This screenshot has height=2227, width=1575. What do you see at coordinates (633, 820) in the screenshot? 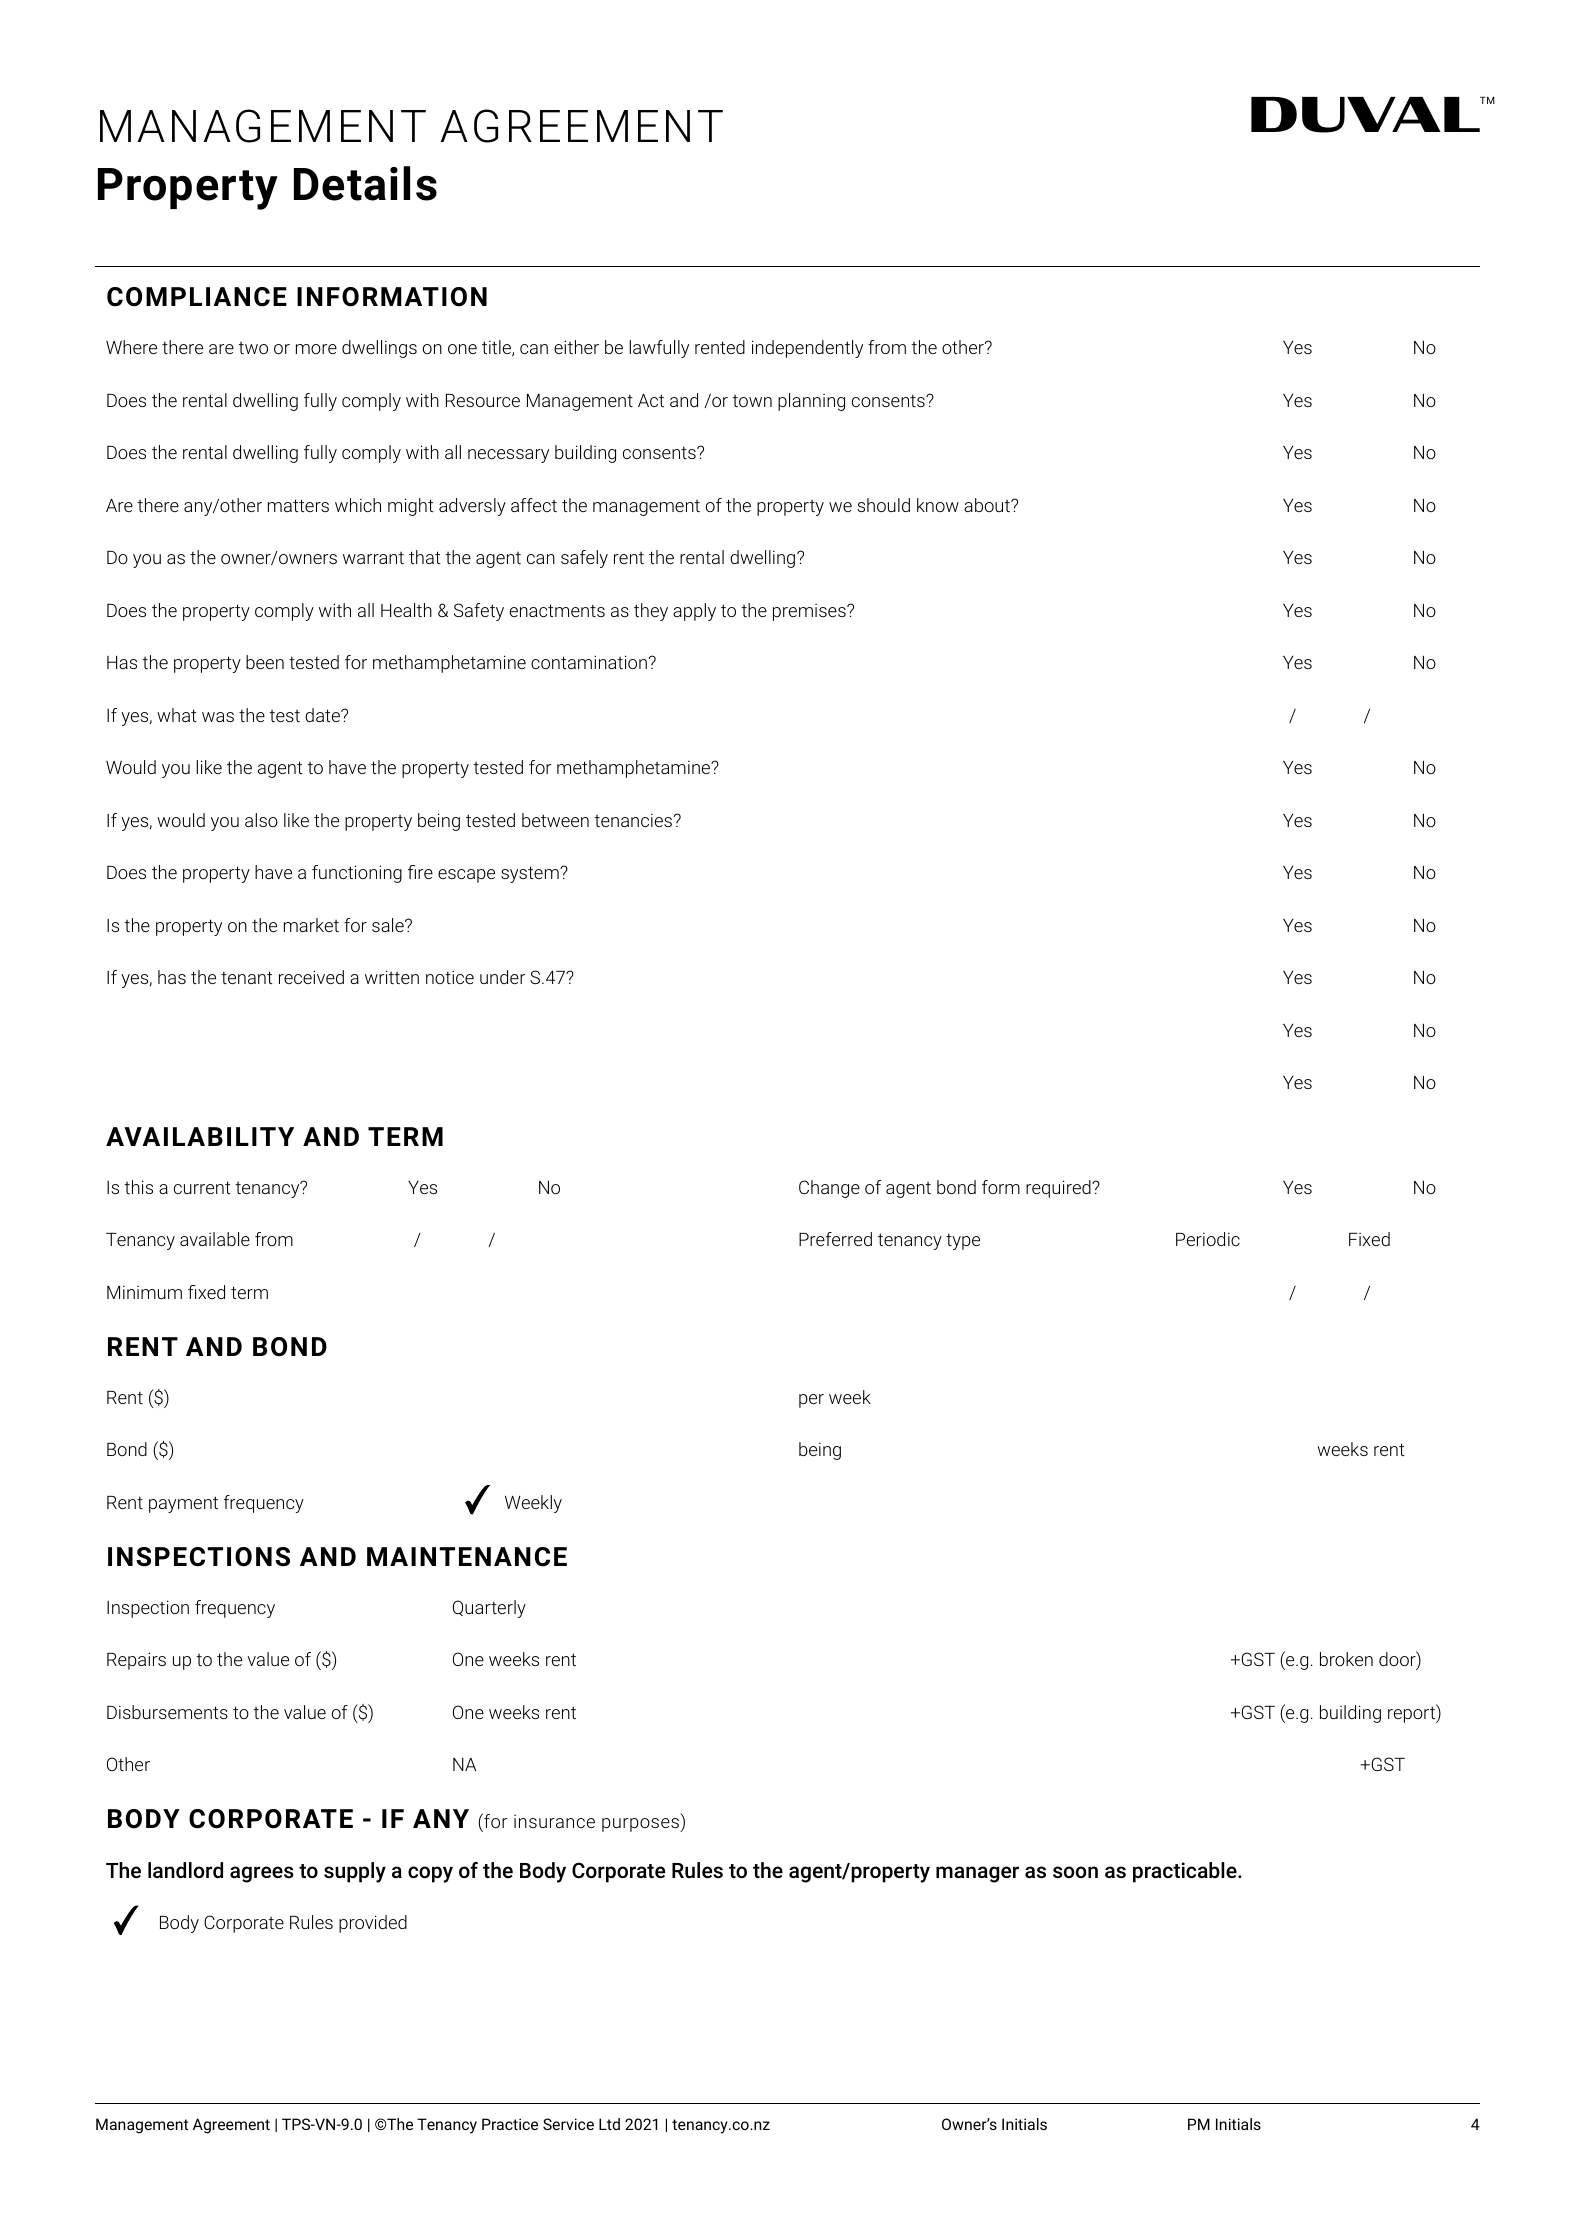
I see `tenancies` at bounding box center [633, 820].
